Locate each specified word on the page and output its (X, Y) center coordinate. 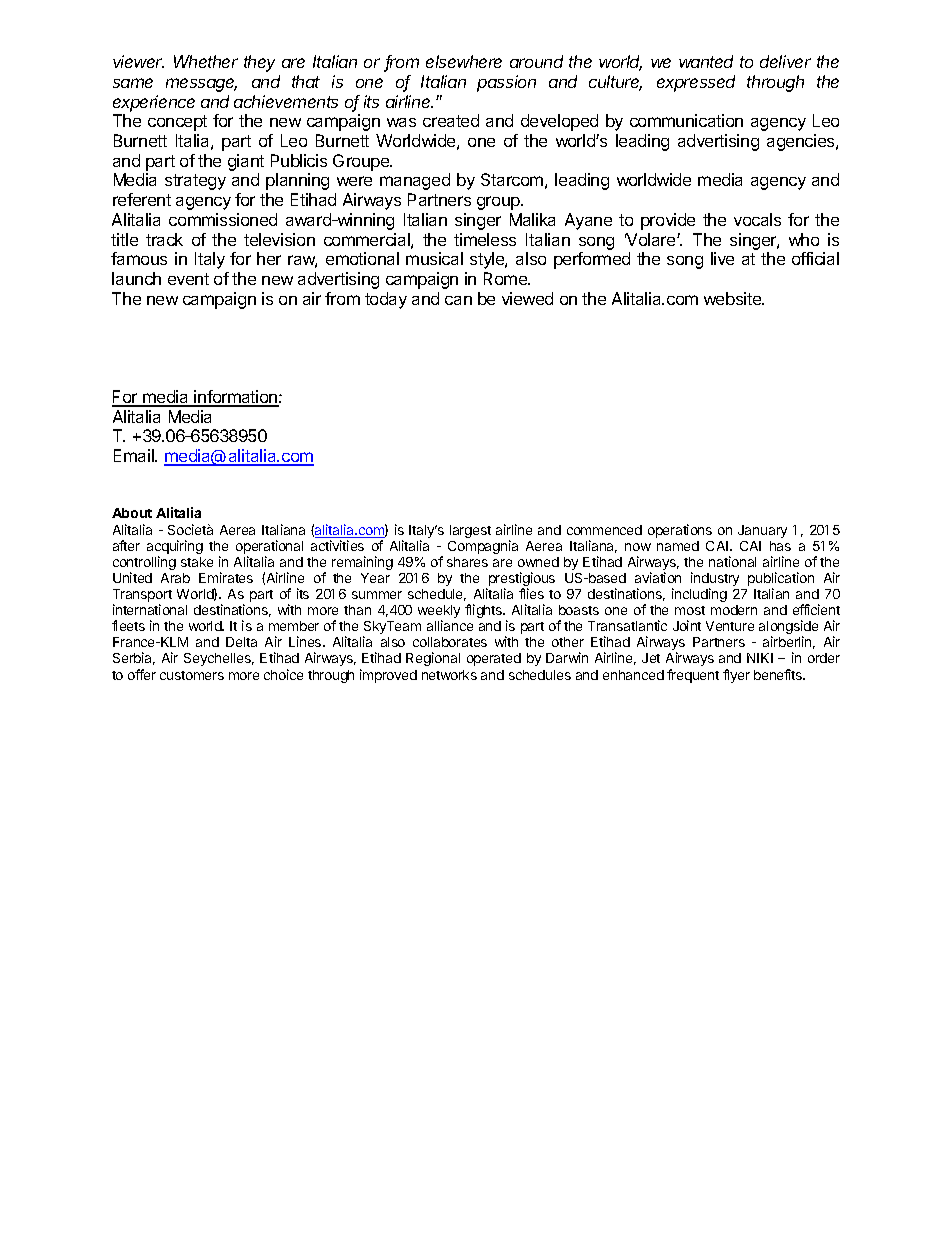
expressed (696, 83)
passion (506, 83)
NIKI (760, 658)
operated (494, 659)
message (201, 85)
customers (192, 675)
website (734, 298)
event (188, 279)
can (458, 300)
